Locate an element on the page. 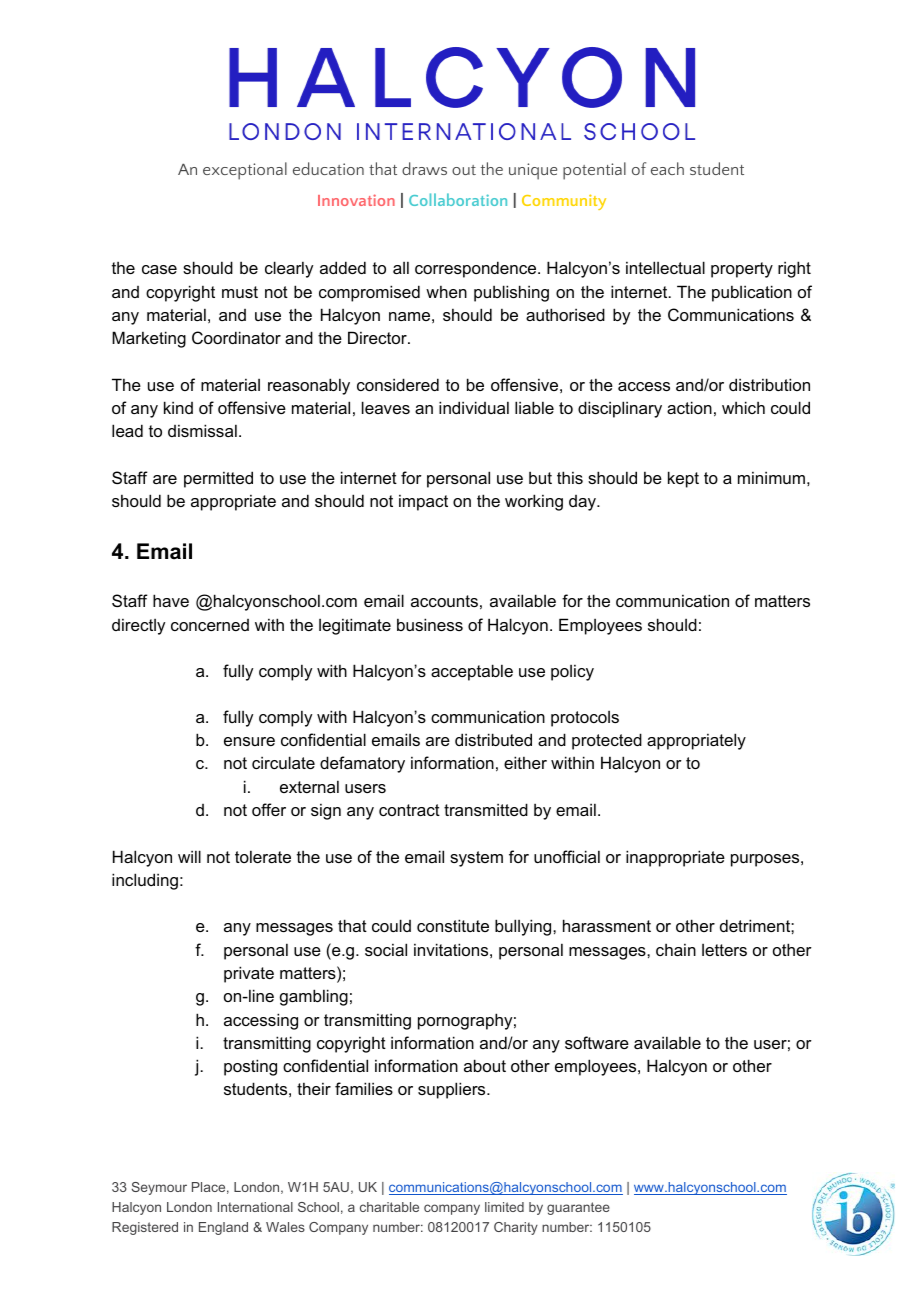  kept is located at coordinates (683, 479).
